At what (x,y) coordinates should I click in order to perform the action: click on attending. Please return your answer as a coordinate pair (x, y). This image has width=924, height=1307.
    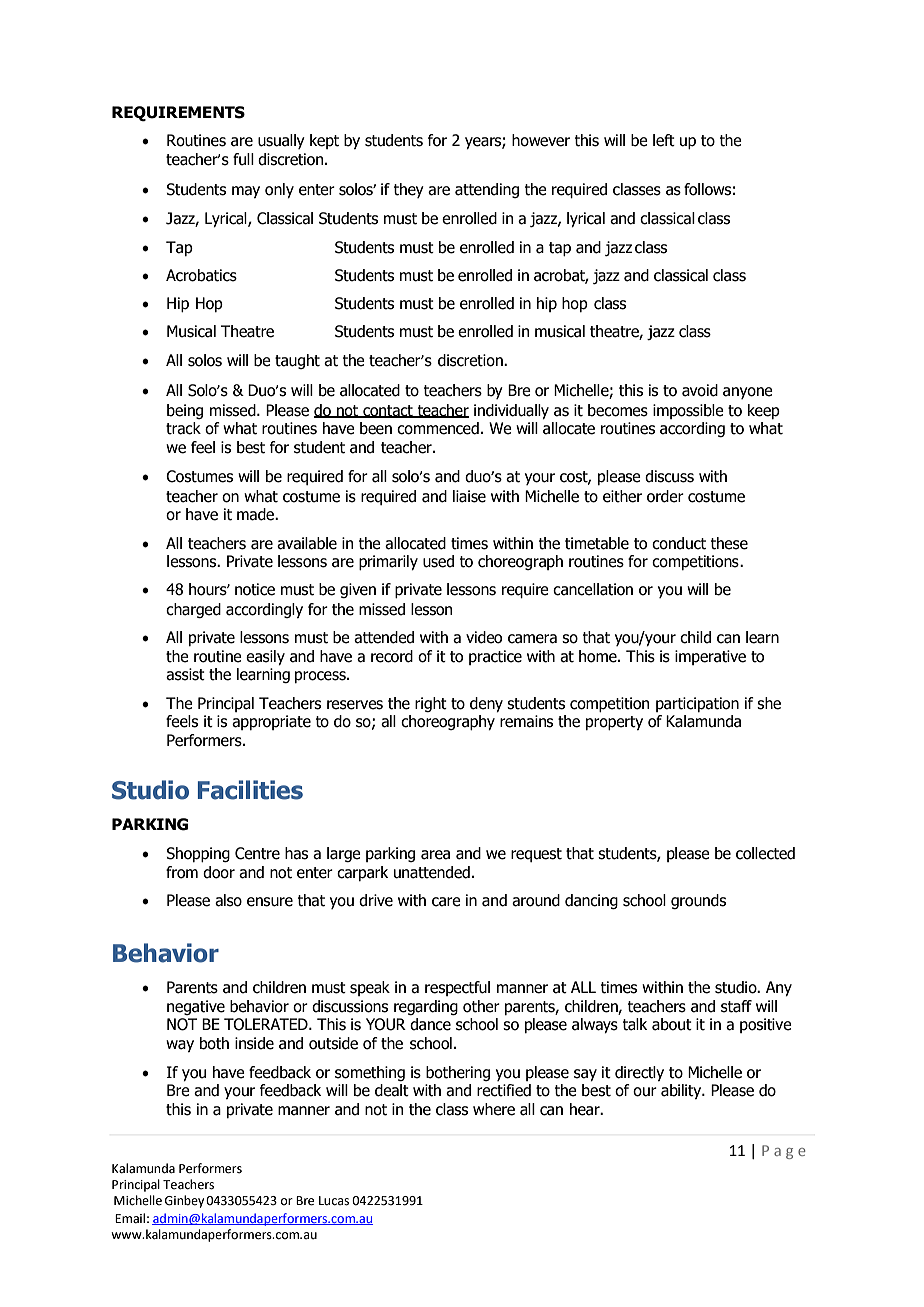
    Looking at the image, I should click on (487, 190).
